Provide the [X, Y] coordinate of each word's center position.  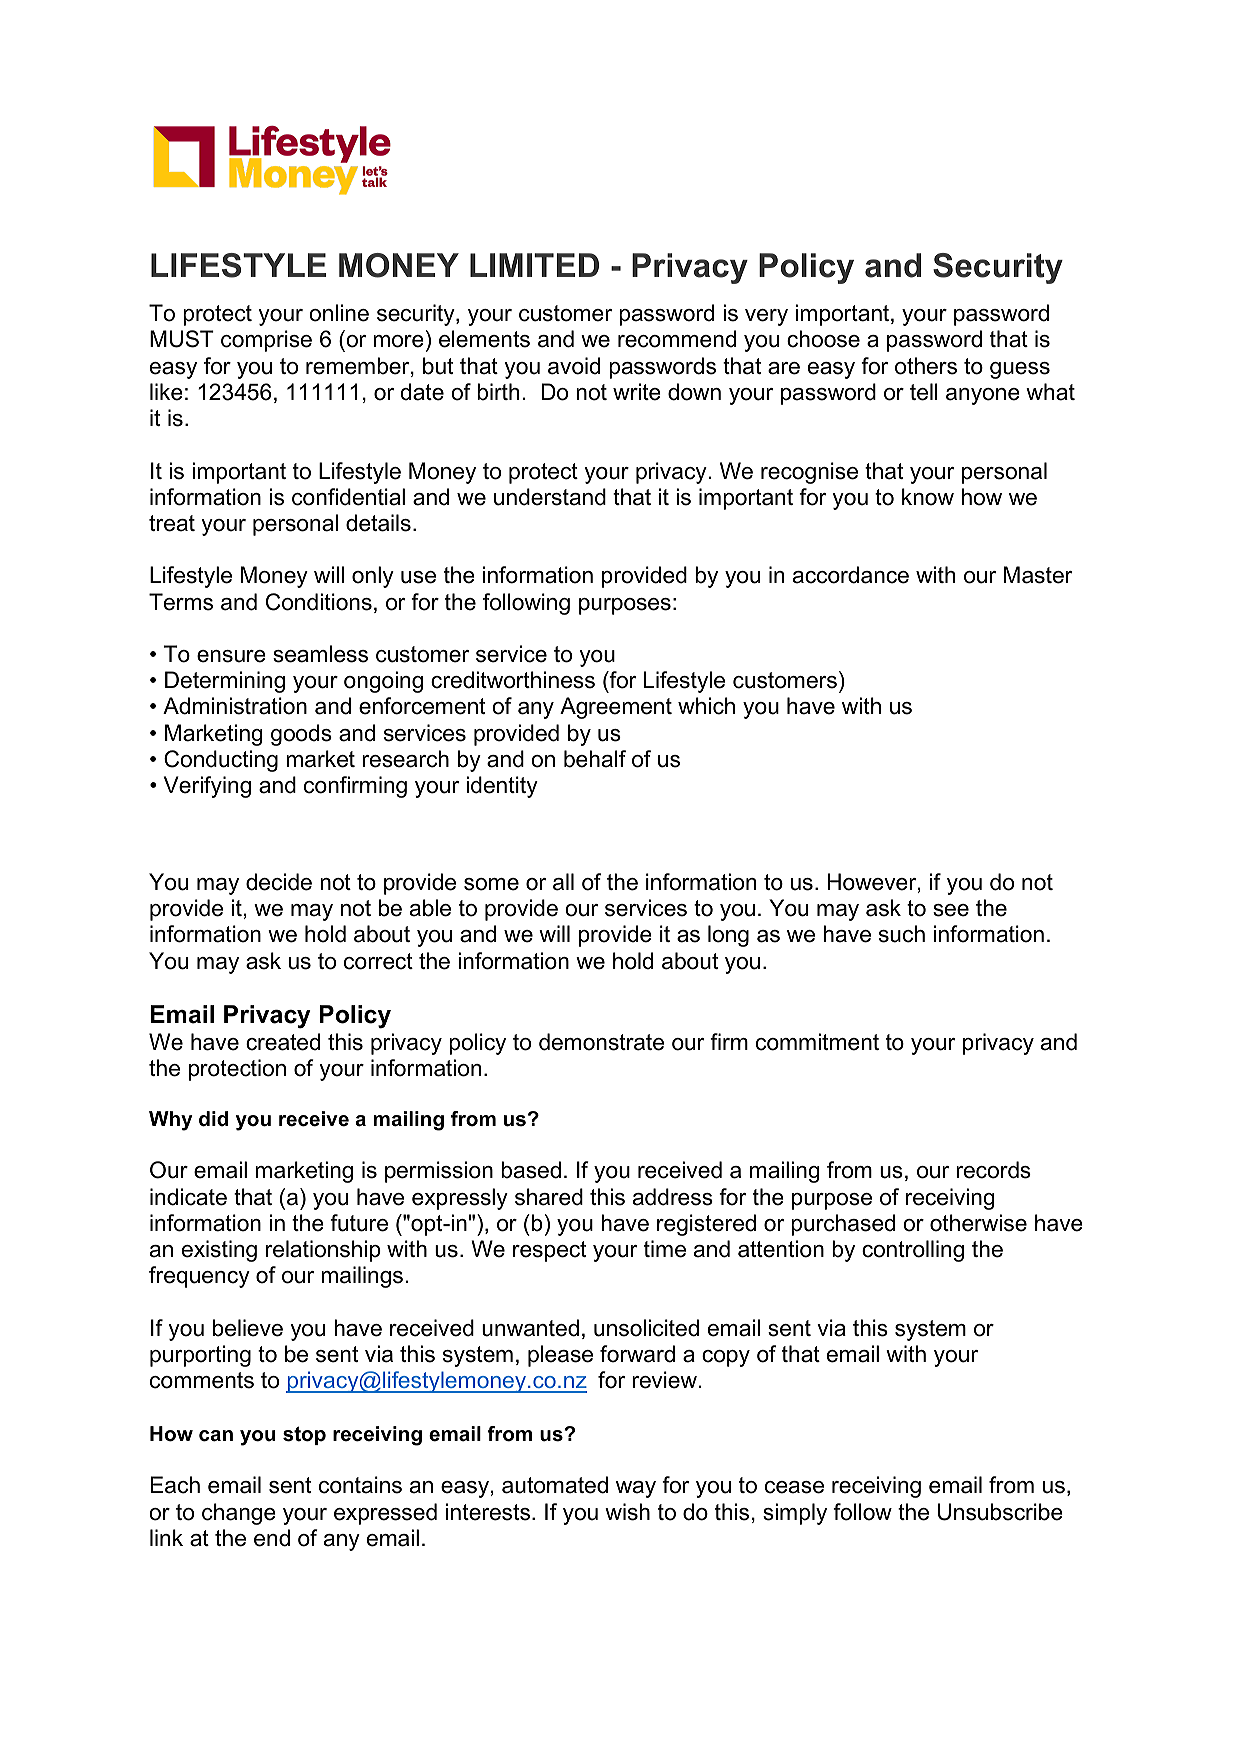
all [563, 882]
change [239, 1514]
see [951, 910]
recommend [677, 339]
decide [279, 882]
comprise [266, 341]
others [926, 366]
